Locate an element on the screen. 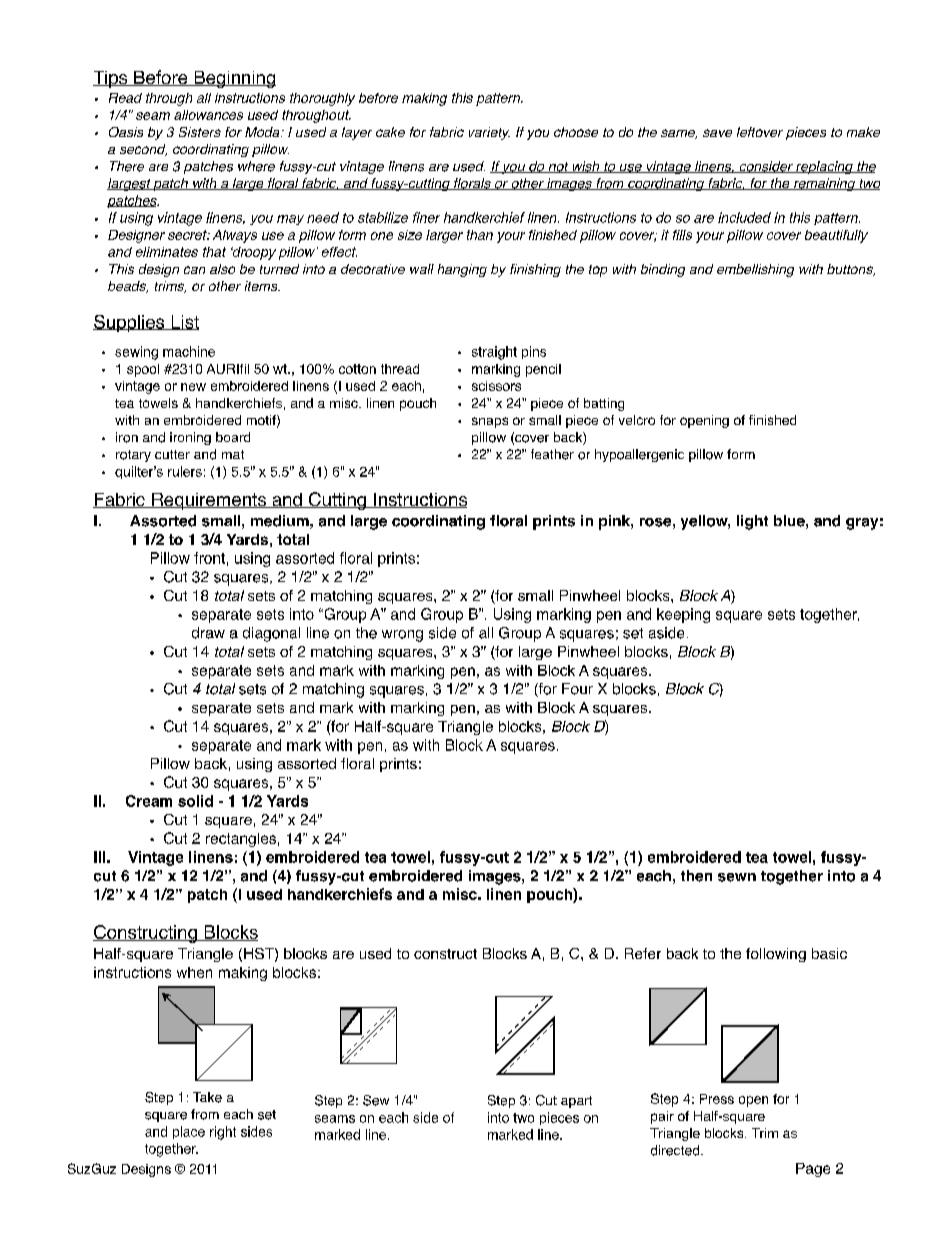  variety is located at coordinates (489, 133).
